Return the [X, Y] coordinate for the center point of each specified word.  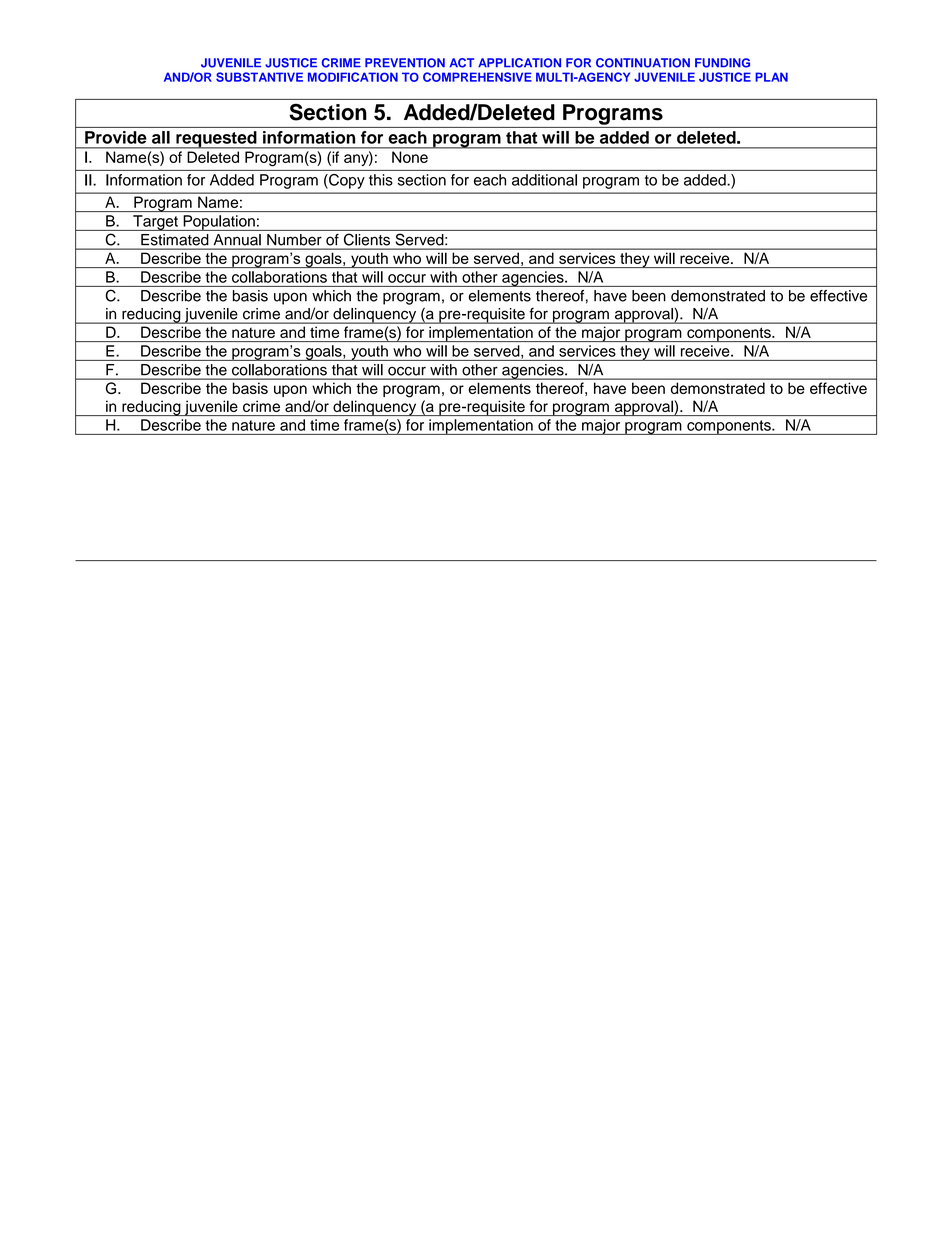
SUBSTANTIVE [259, 77]
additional [544, 180]
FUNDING [722, 63]
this [381, 180]
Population [219, 223]
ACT [461, 63]
